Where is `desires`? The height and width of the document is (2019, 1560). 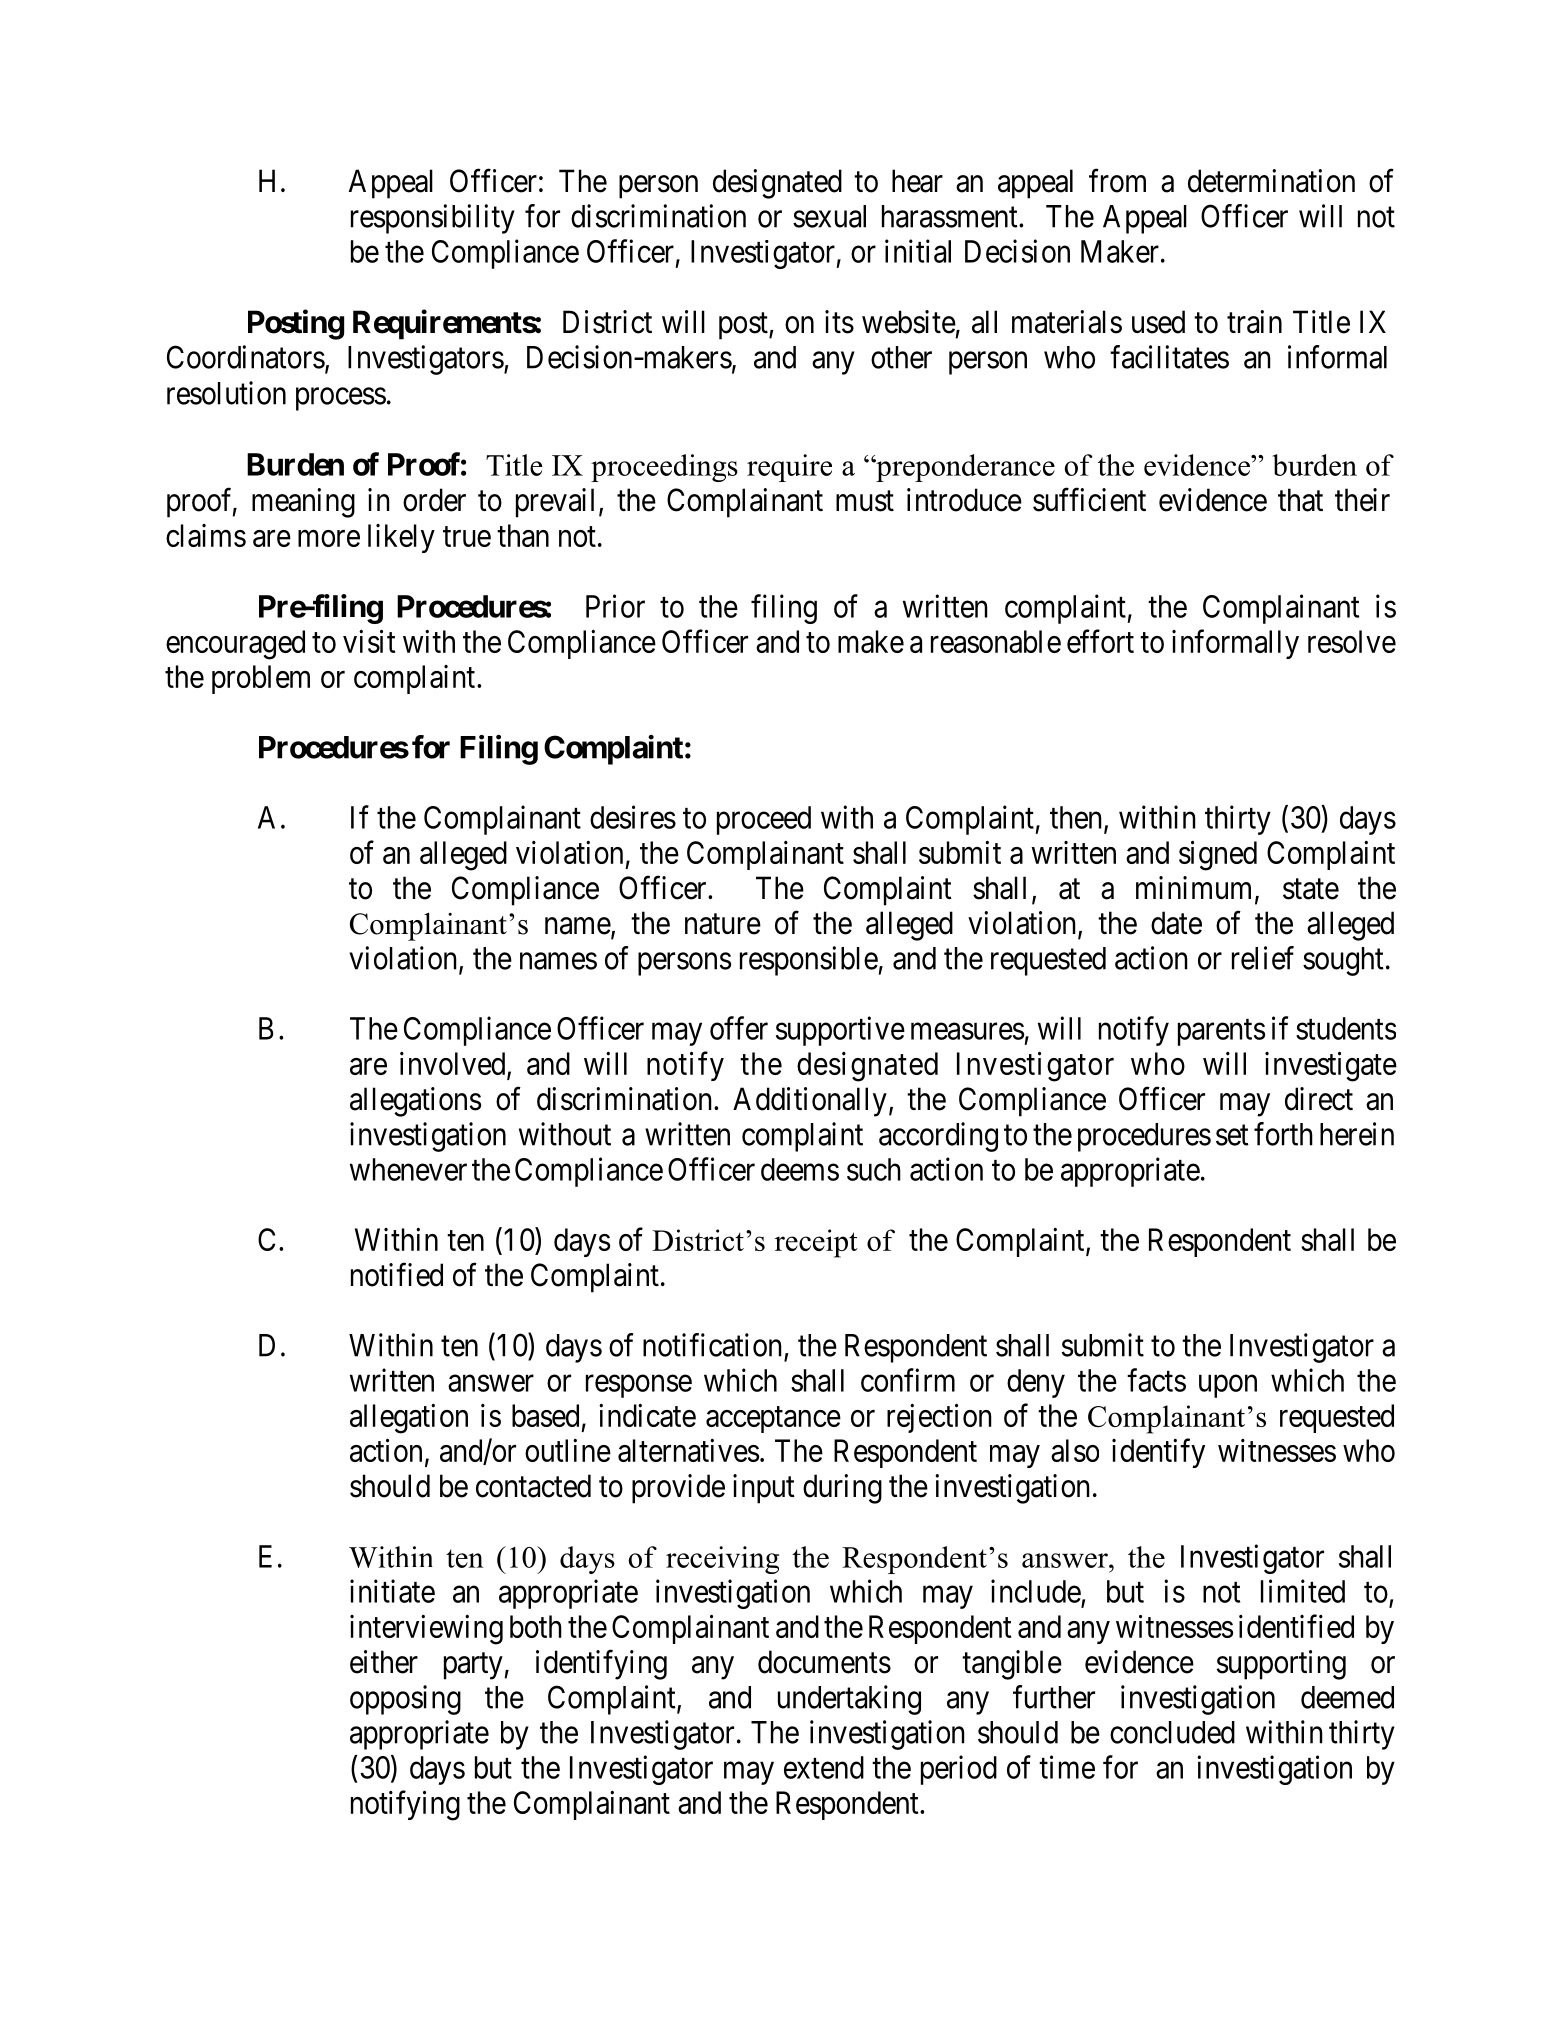
desires is located at coordinates (633, 817).
